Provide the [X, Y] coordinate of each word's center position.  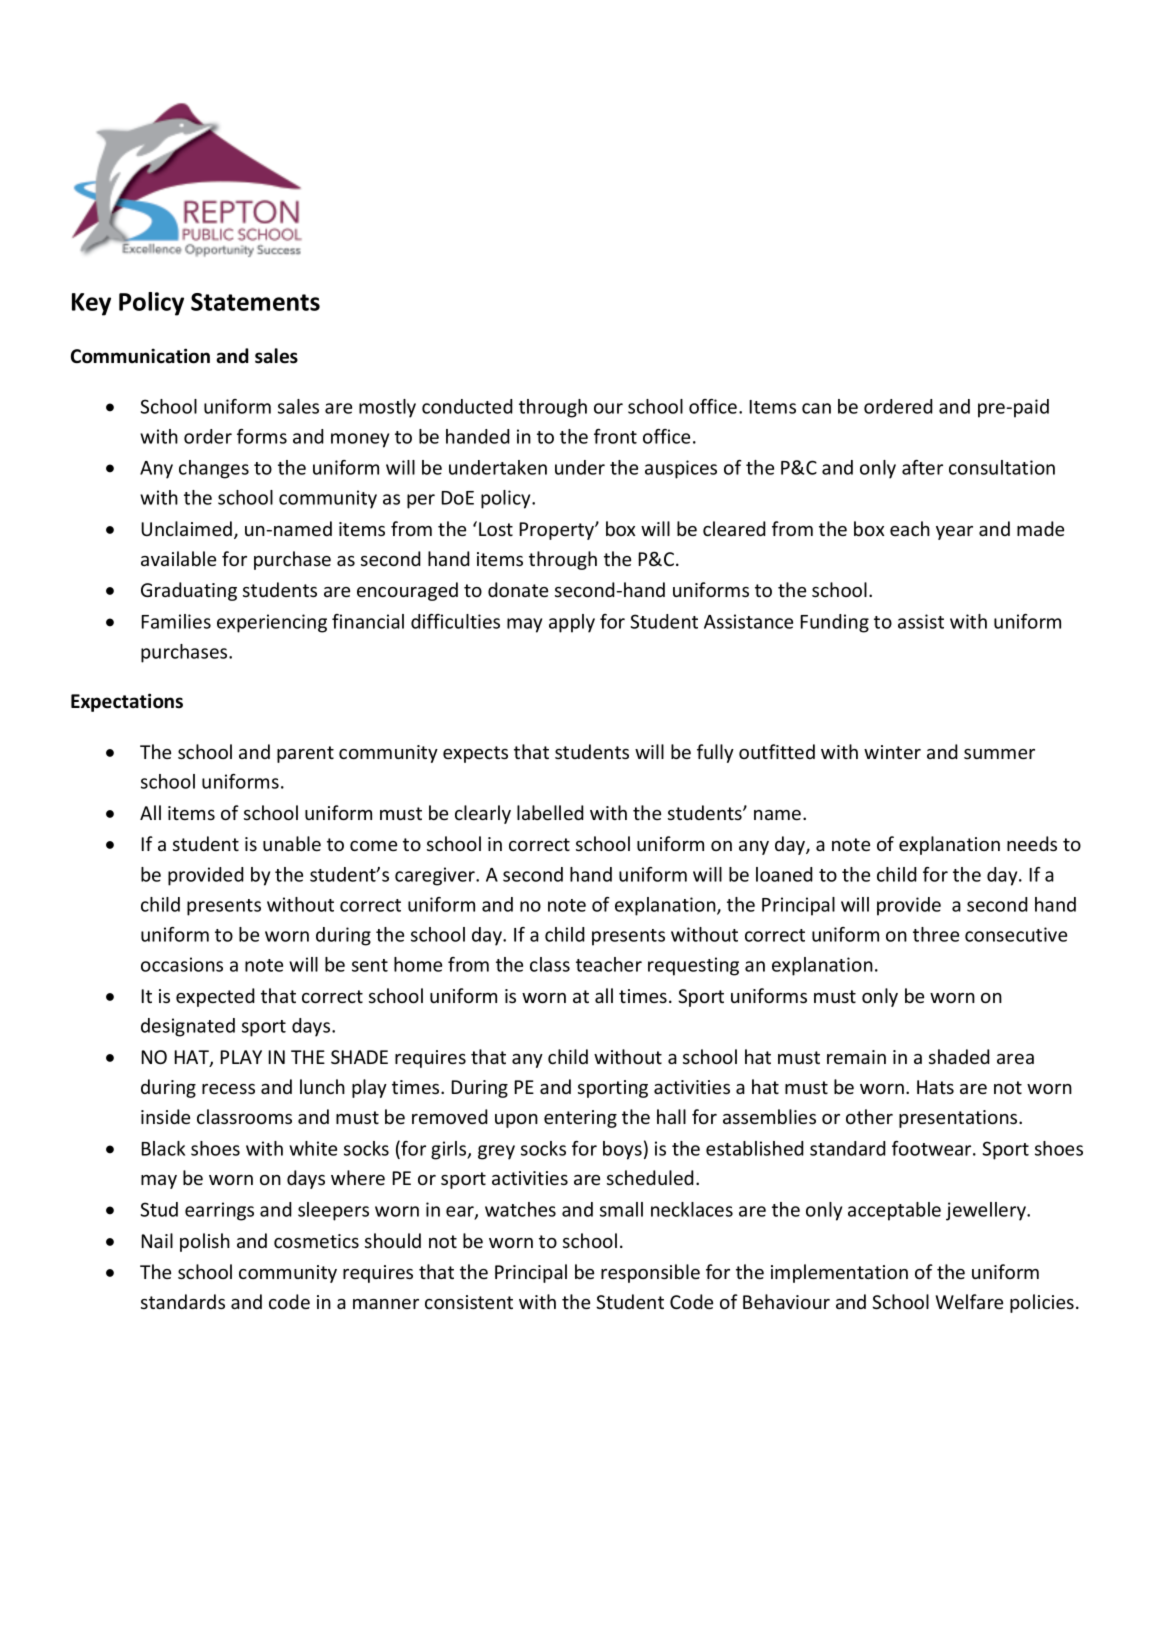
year [954, 533]
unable [292, 843]
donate [518, 589]
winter [892, 752]
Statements [255, 302]
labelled [550, 812]
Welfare [969, 1301]
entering [580, 1119]
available [178, 558]
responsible [650, 1273]
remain [856, 1057]
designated [188, 1027]
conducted [467, 406]
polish [205, 1242]
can [816, 408]
